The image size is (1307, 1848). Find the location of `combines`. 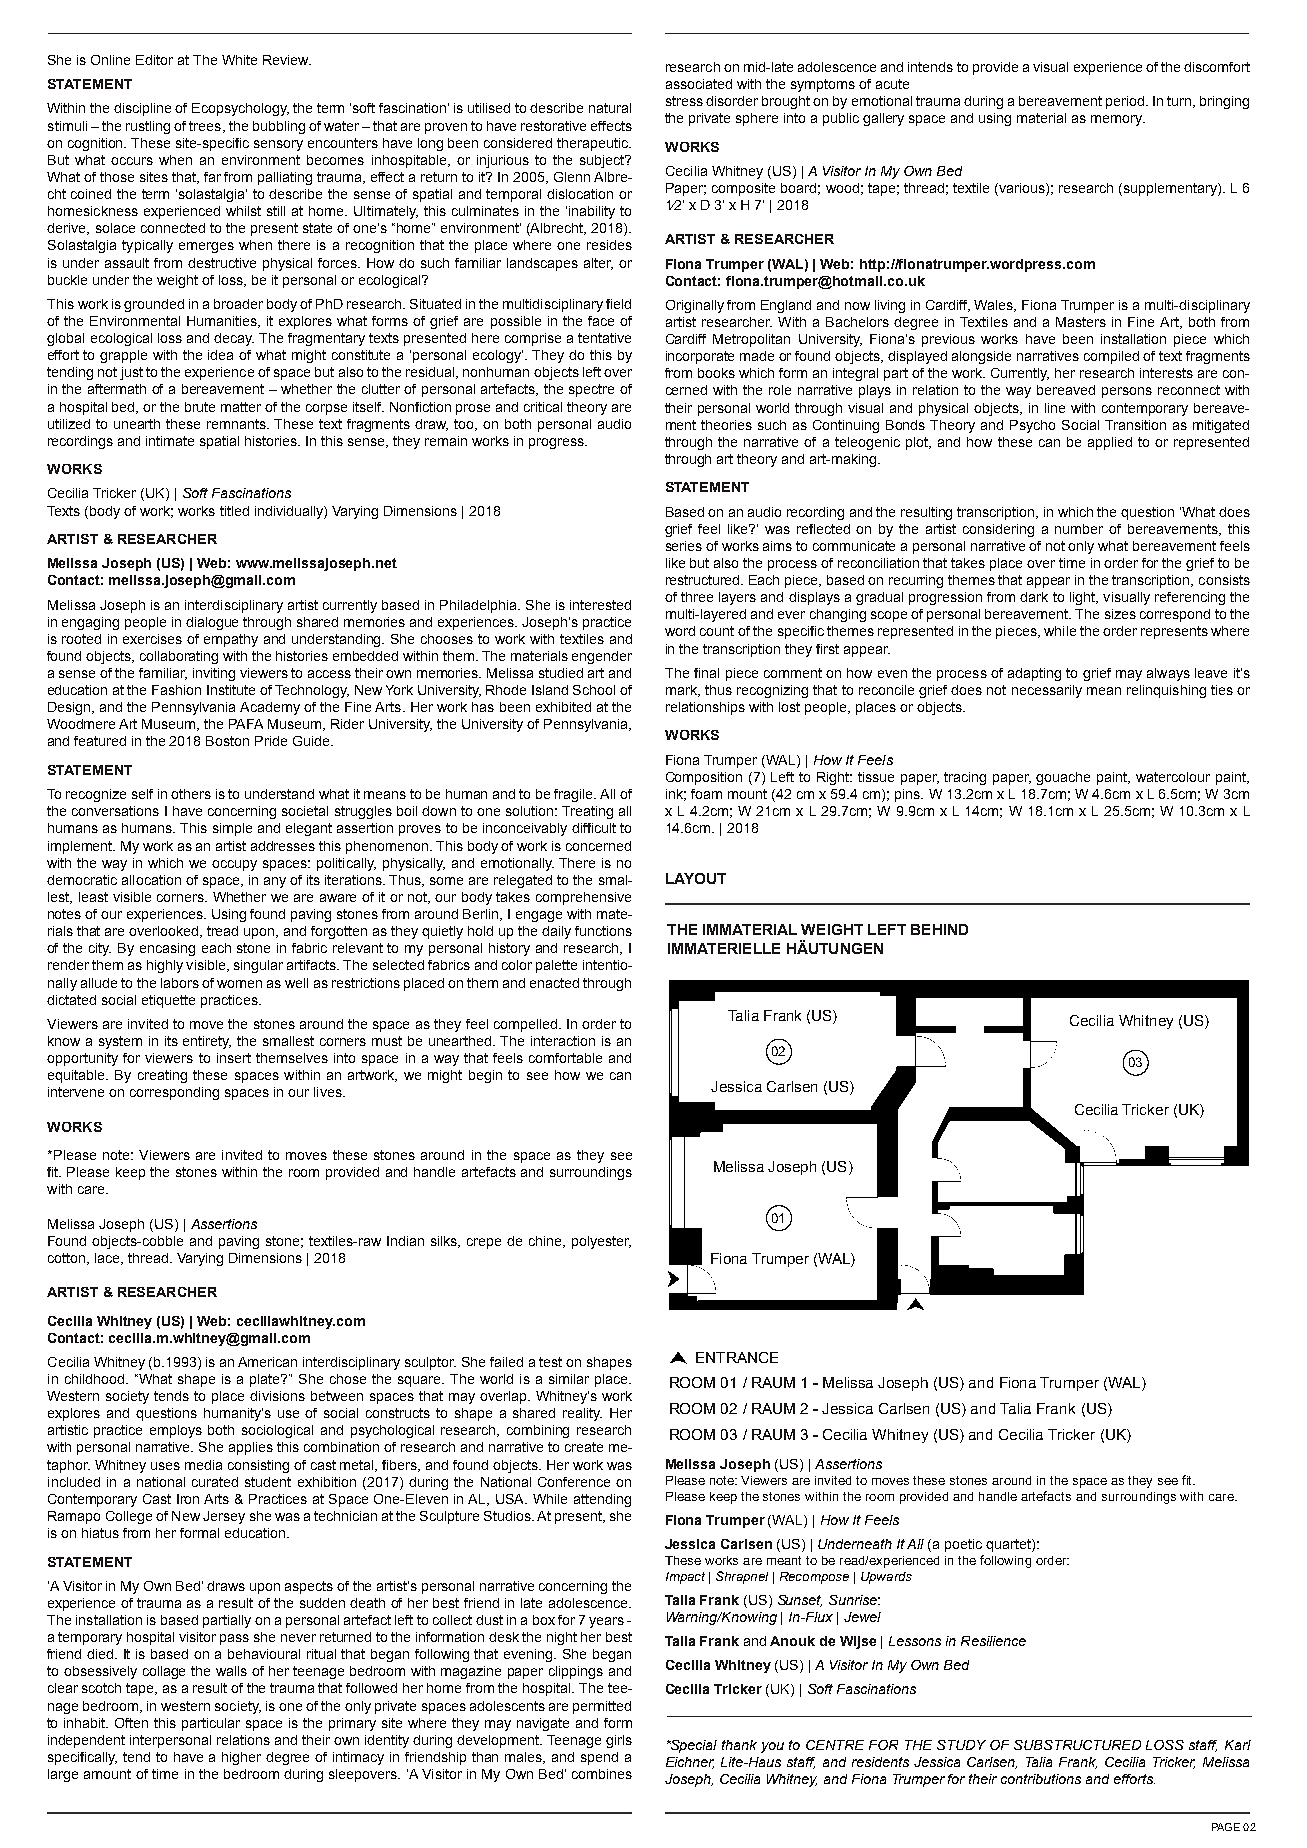

combines is located at coordinates (602, 1774).
